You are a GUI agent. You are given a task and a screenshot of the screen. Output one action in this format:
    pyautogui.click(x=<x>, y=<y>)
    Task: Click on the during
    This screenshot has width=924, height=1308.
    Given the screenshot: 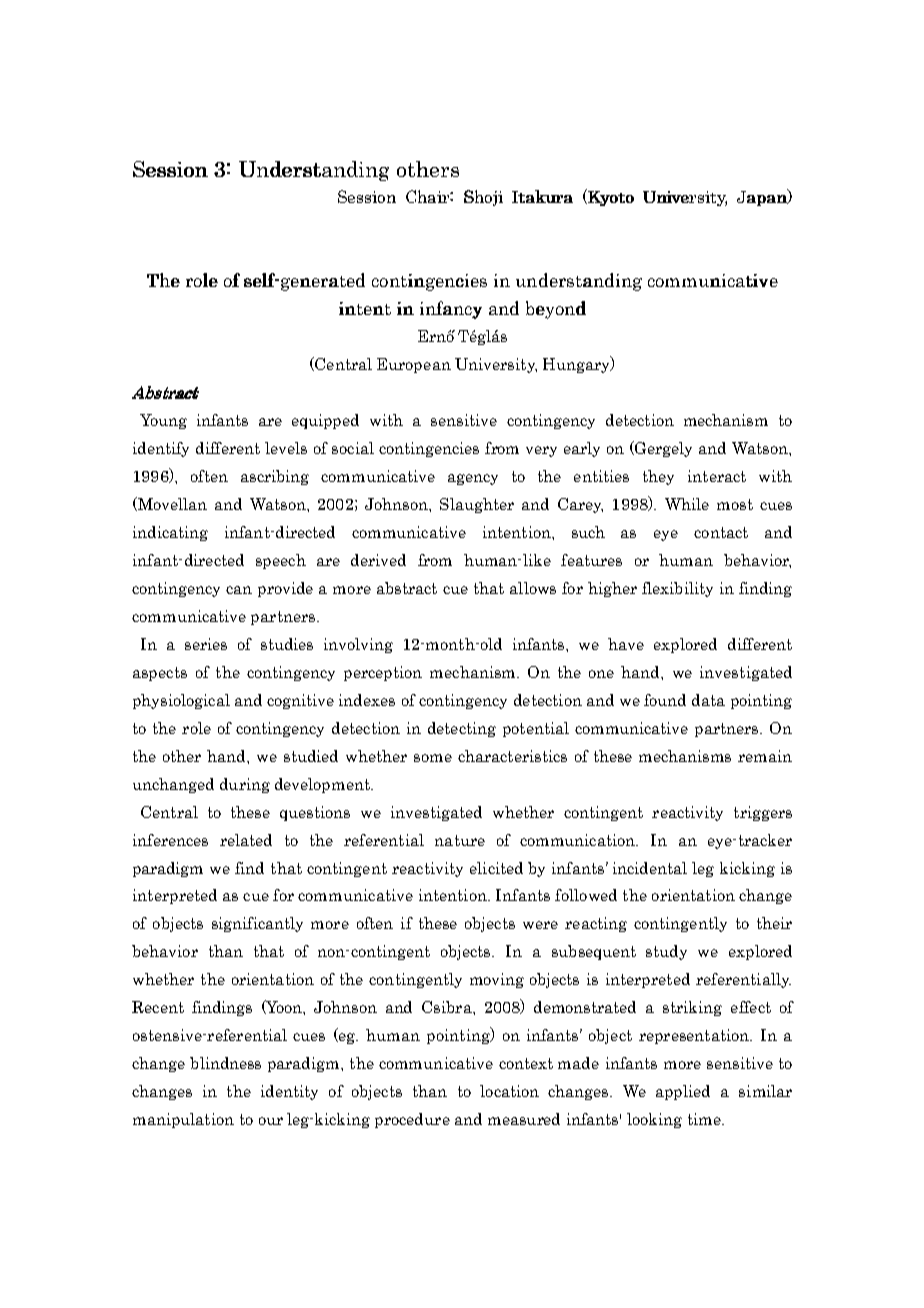 What is the action you would take?
    pyautogui.click(x=245, y=785)
